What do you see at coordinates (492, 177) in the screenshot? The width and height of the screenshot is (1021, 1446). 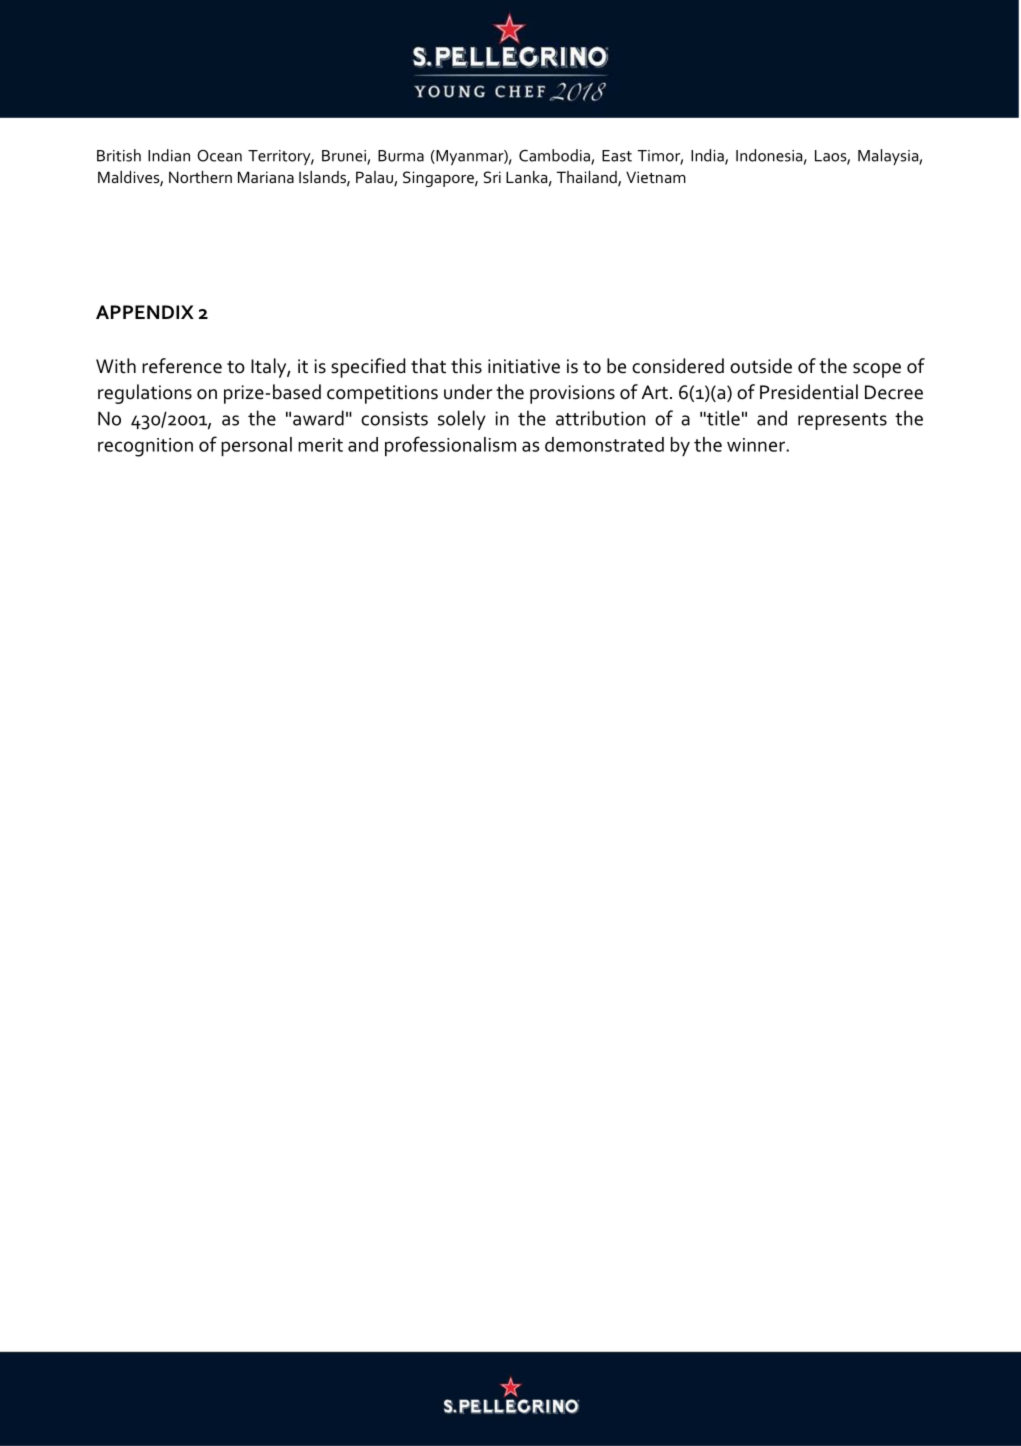 I see `Sri` at bounding box center [492, 177].
